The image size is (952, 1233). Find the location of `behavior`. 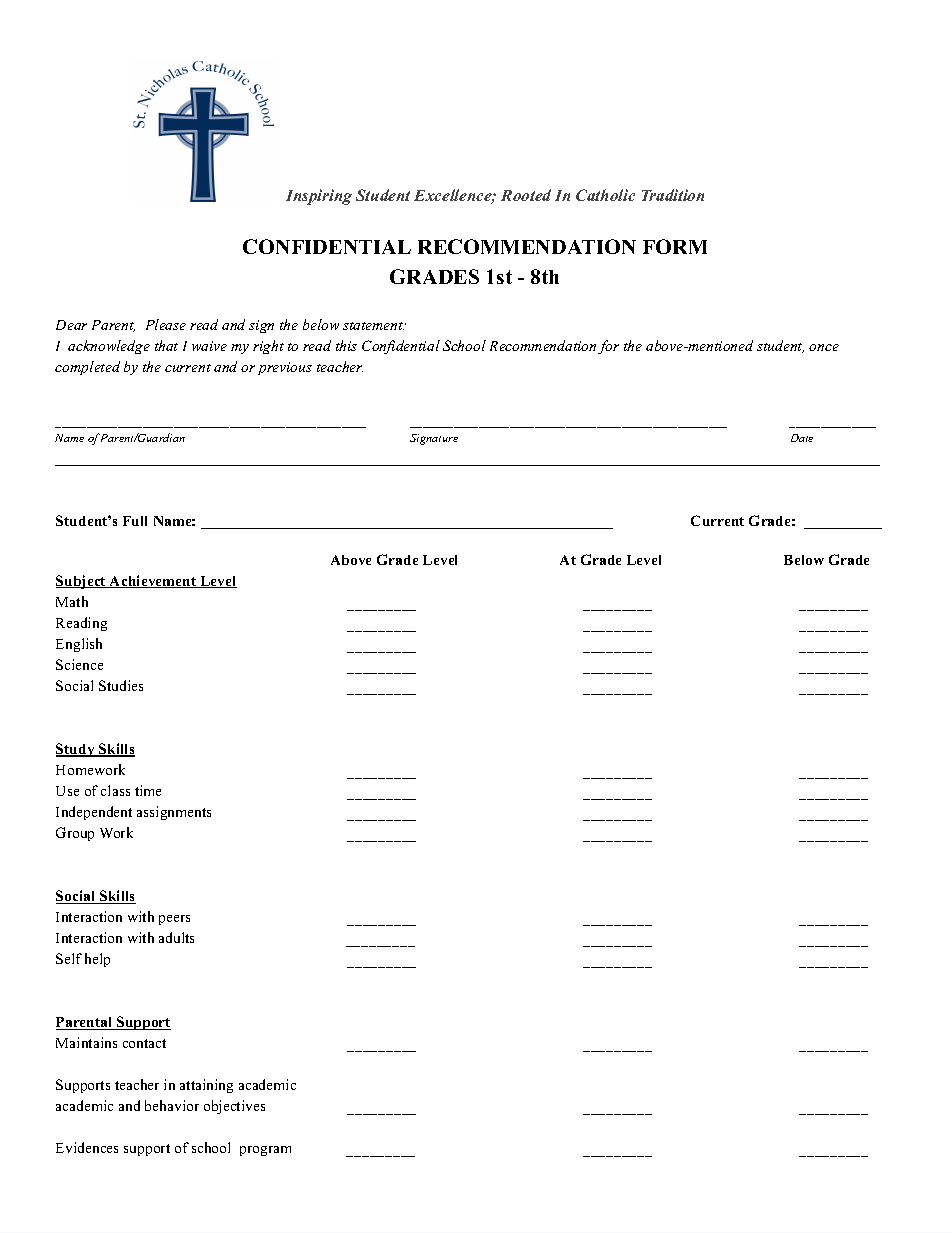

behavior is located at coordinates (172, 1105).
